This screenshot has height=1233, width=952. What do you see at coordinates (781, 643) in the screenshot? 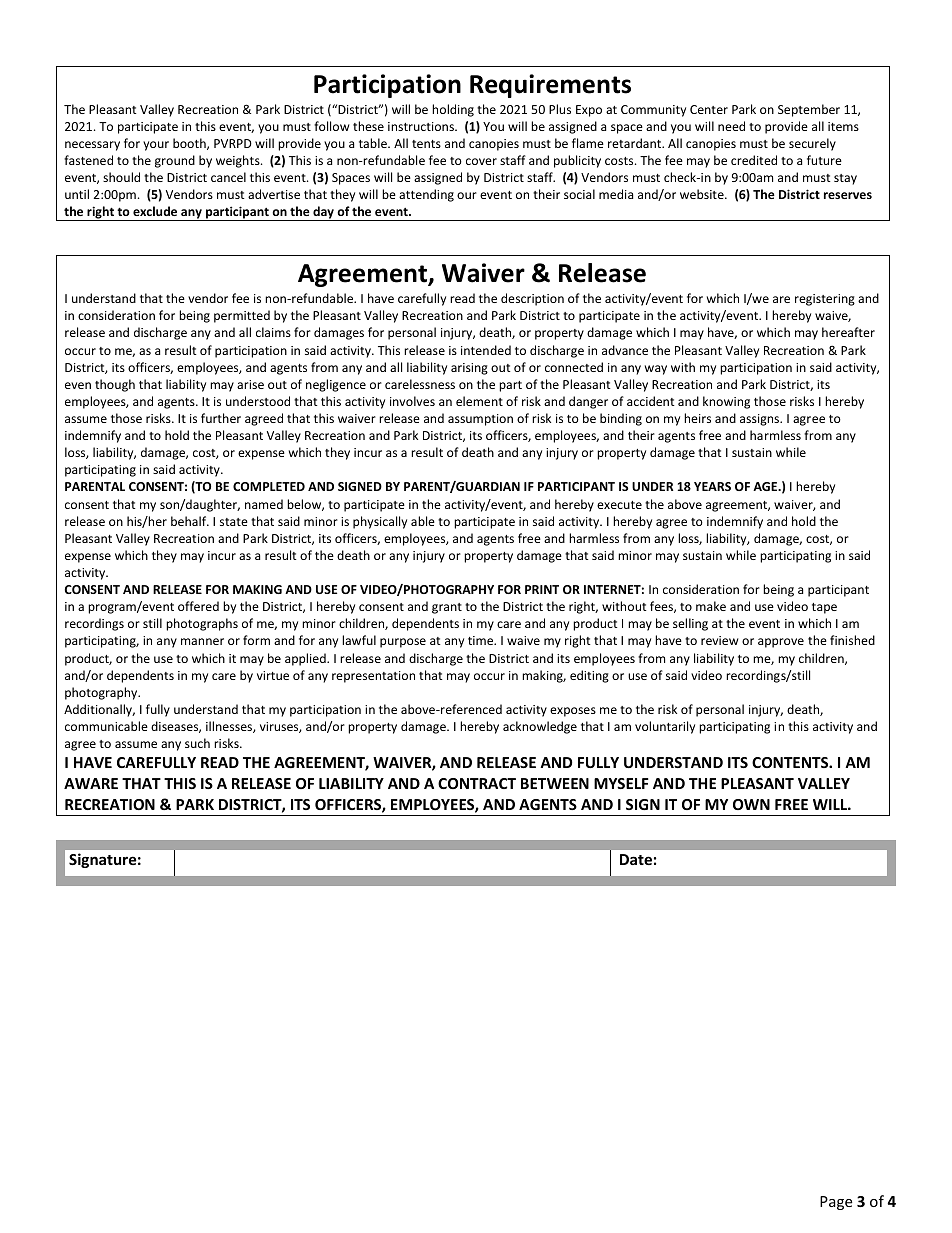
I see `approve` at bounding box center [781, 643].
